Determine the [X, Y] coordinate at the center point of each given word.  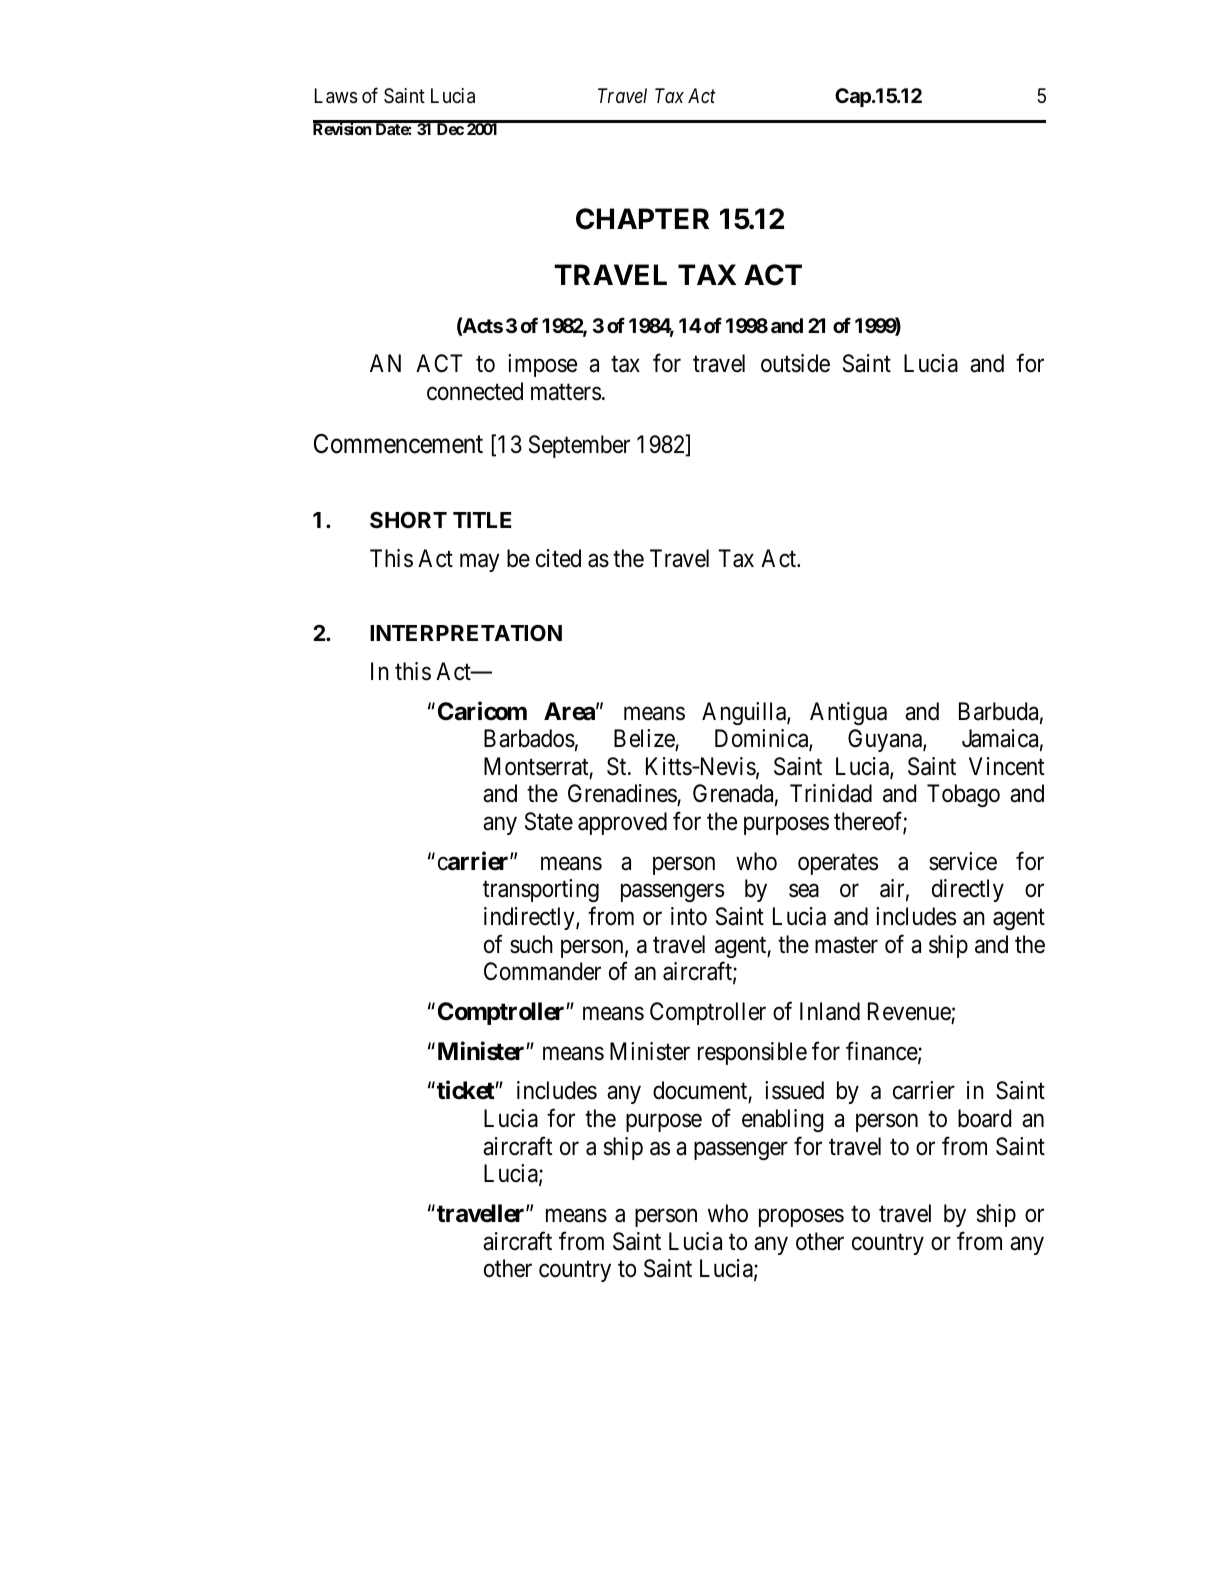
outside [795, 363]
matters [566, 392]
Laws [336, 96]
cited [558, 558]
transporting [541, 890]
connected [475, 391]
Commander [542, 971]
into [689, 916]
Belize [644, 738]
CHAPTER [642, 219]
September [579, 446]
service [963, 861]
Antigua [848, 713]
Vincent [1007, 766]
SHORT [408, 520]
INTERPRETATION [466, 633]
